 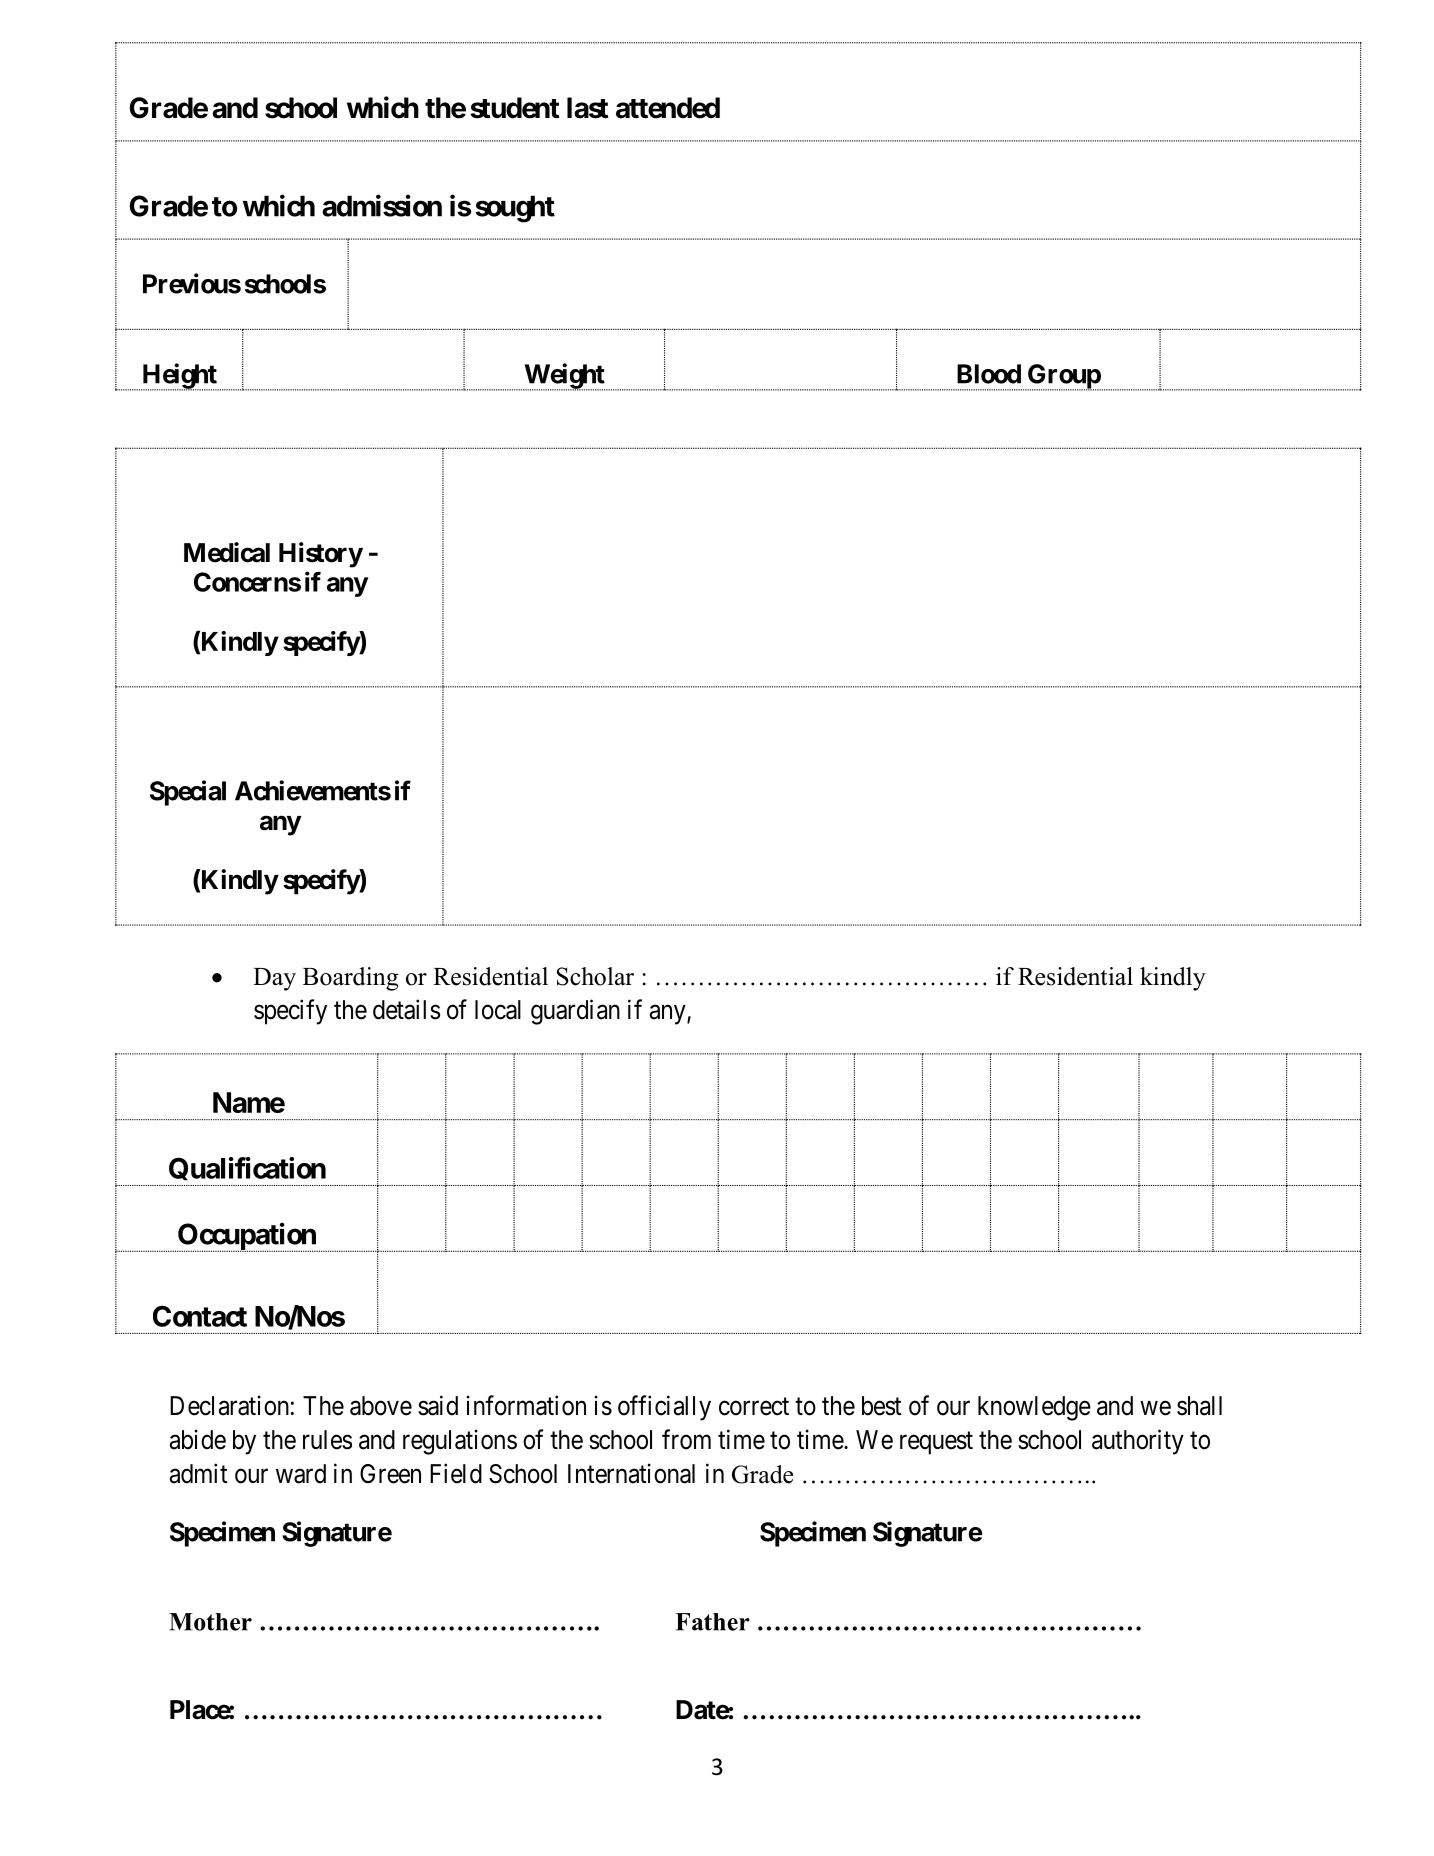 What do you see at coordinates (321, 555) in the screenshot?
I see `History` at bounding box center [321, 555].
